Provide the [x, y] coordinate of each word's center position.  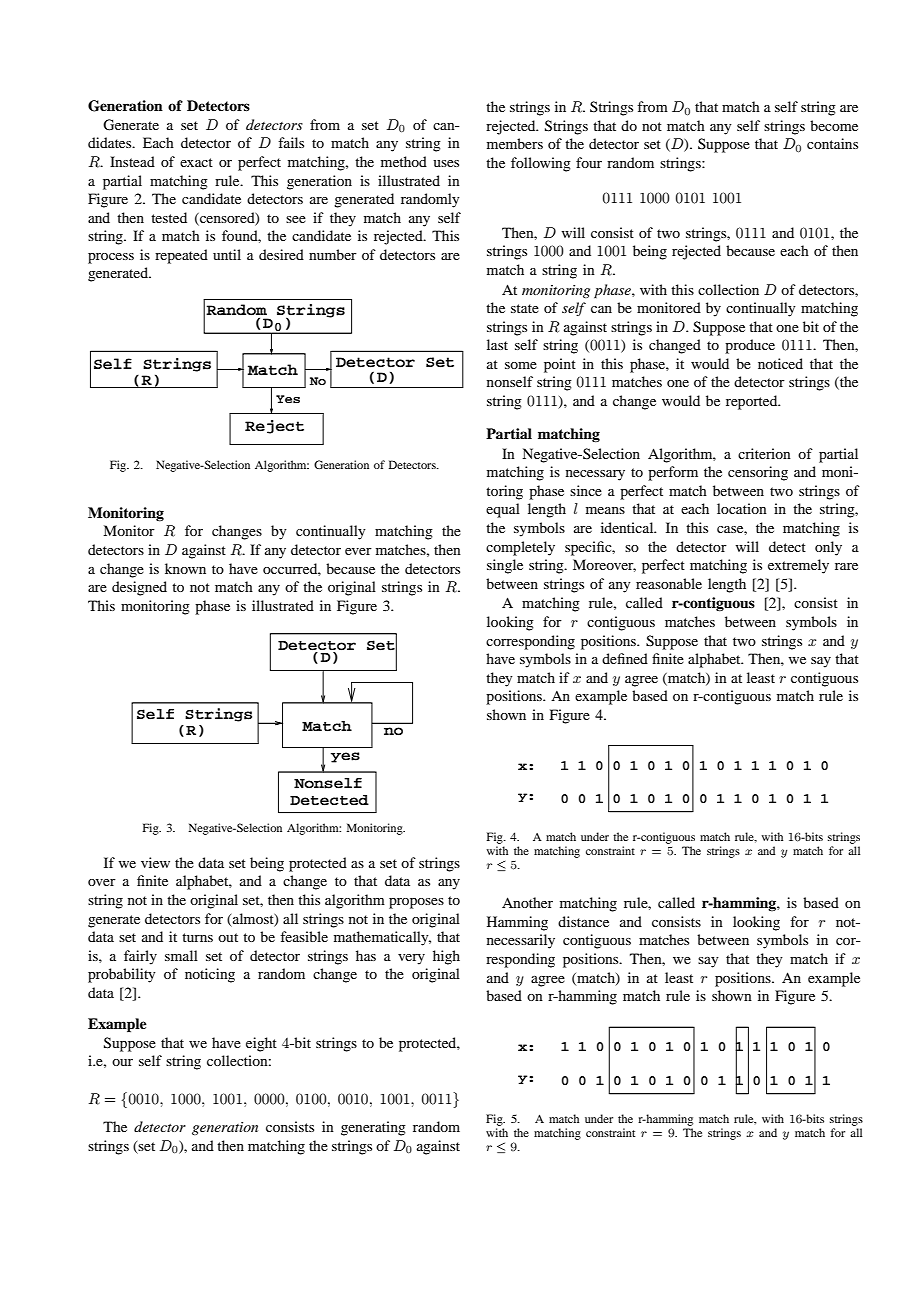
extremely [798, 566]
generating [373, 1128]
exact [196, 162]
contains [832, 143]
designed [139, 588]
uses [446, 163]
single [505, 566]
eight [261, 1044]
